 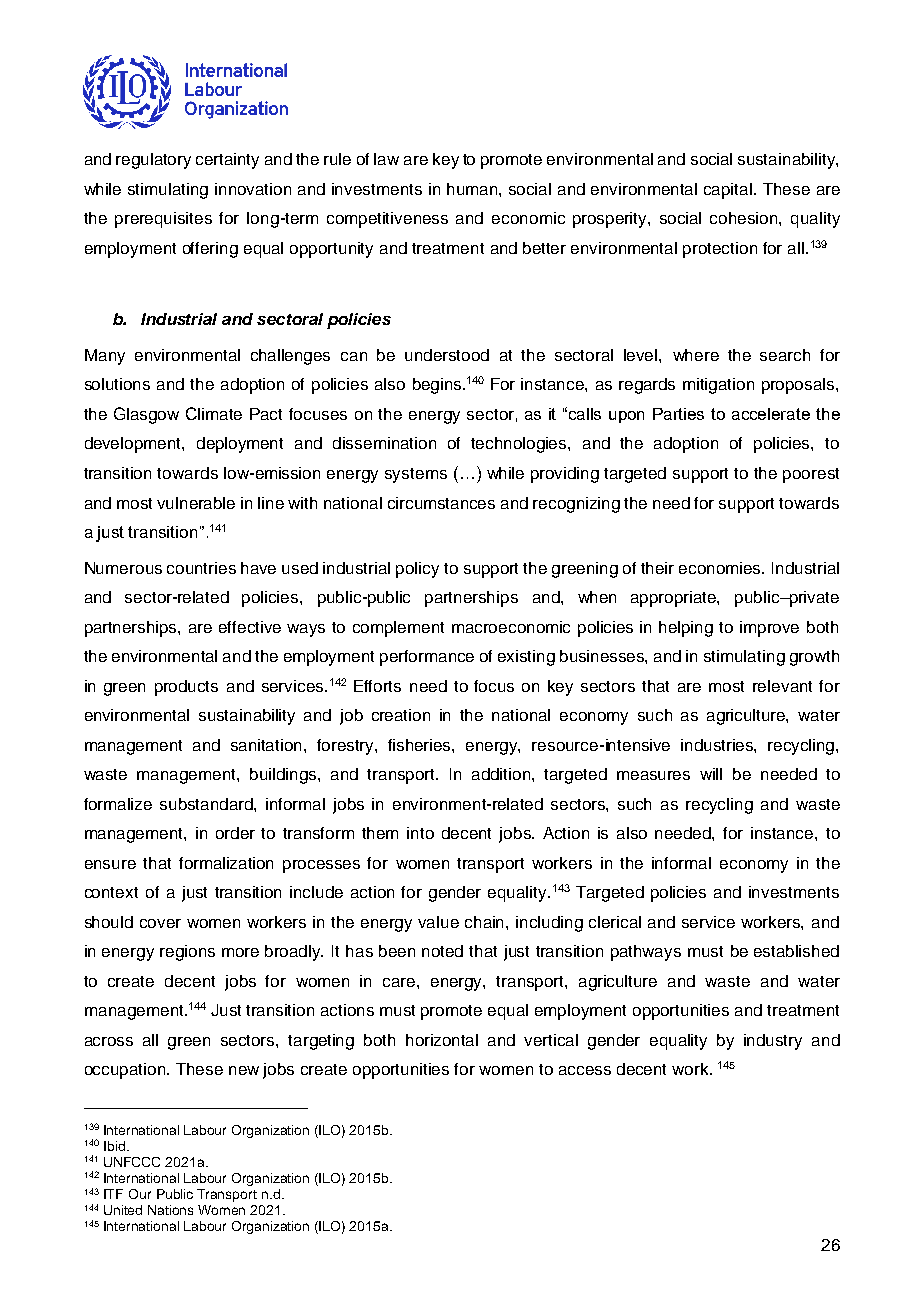 I want to click on prerequisites, so click(x=163, y=220).
